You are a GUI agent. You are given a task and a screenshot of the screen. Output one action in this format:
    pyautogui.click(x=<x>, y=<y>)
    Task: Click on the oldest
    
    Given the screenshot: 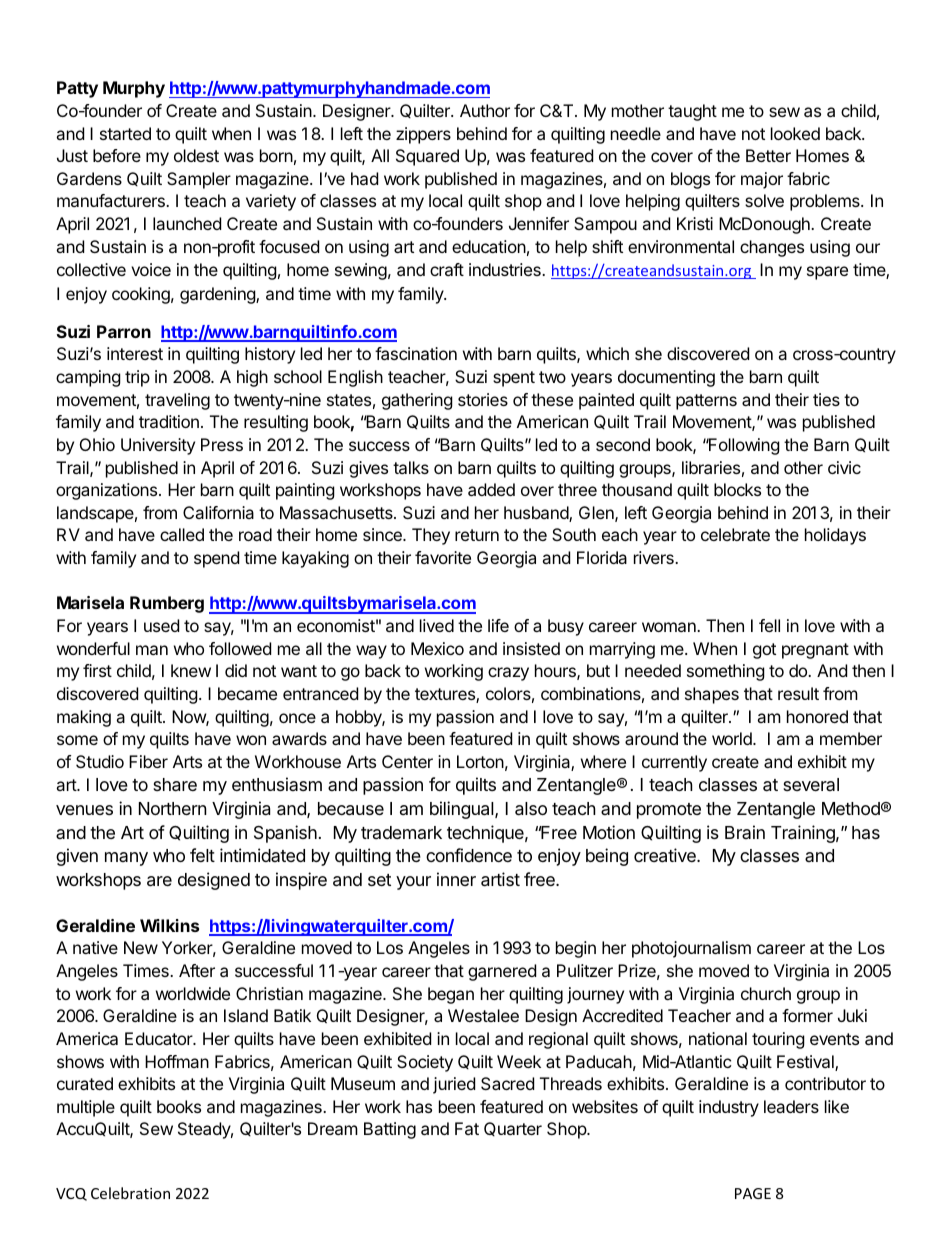 What is the action you would take?
    pyautogui.click(x=196, y=155)
